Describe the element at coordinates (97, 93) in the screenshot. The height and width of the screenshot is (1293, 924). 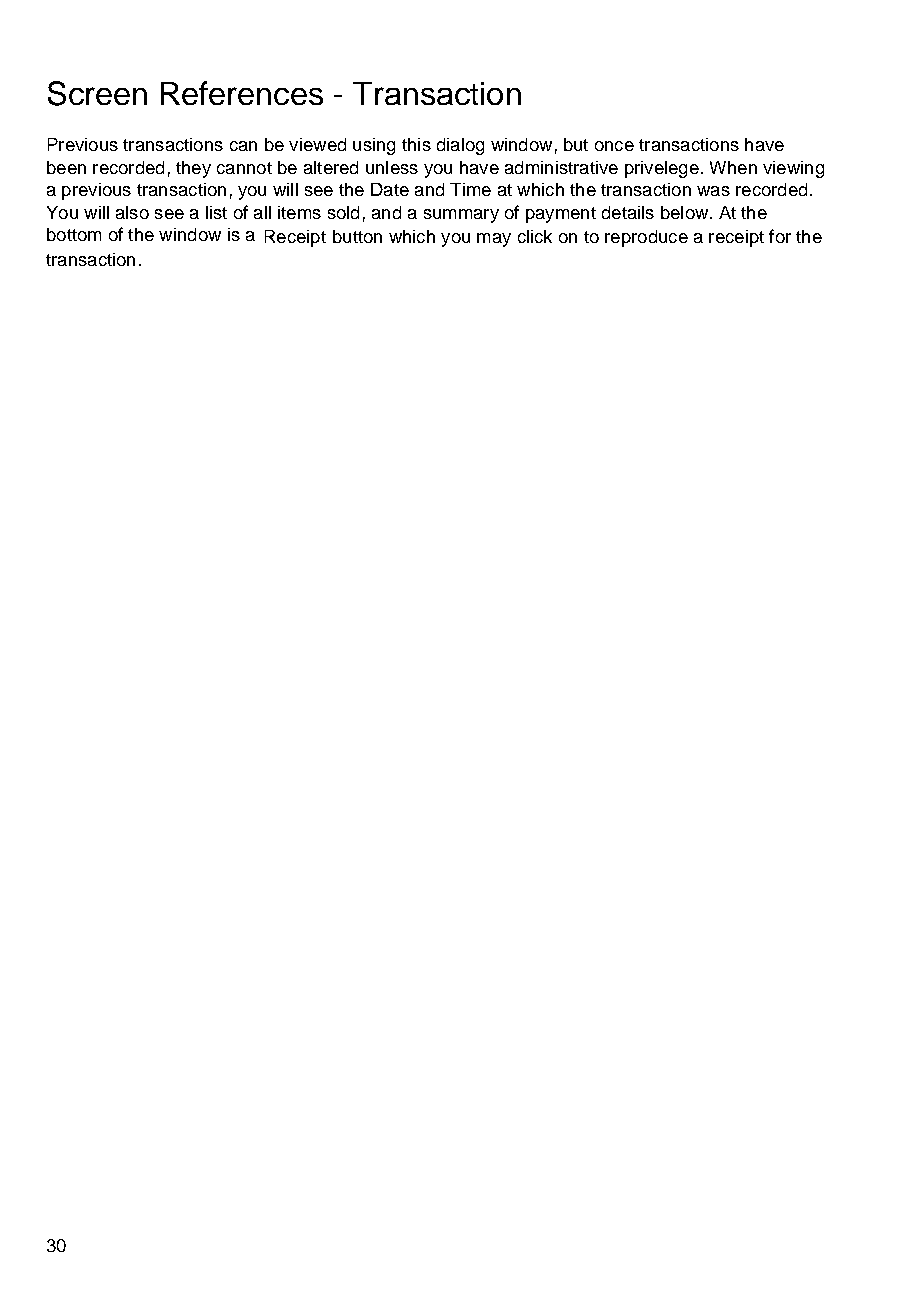
I see `Screen` at that location.
